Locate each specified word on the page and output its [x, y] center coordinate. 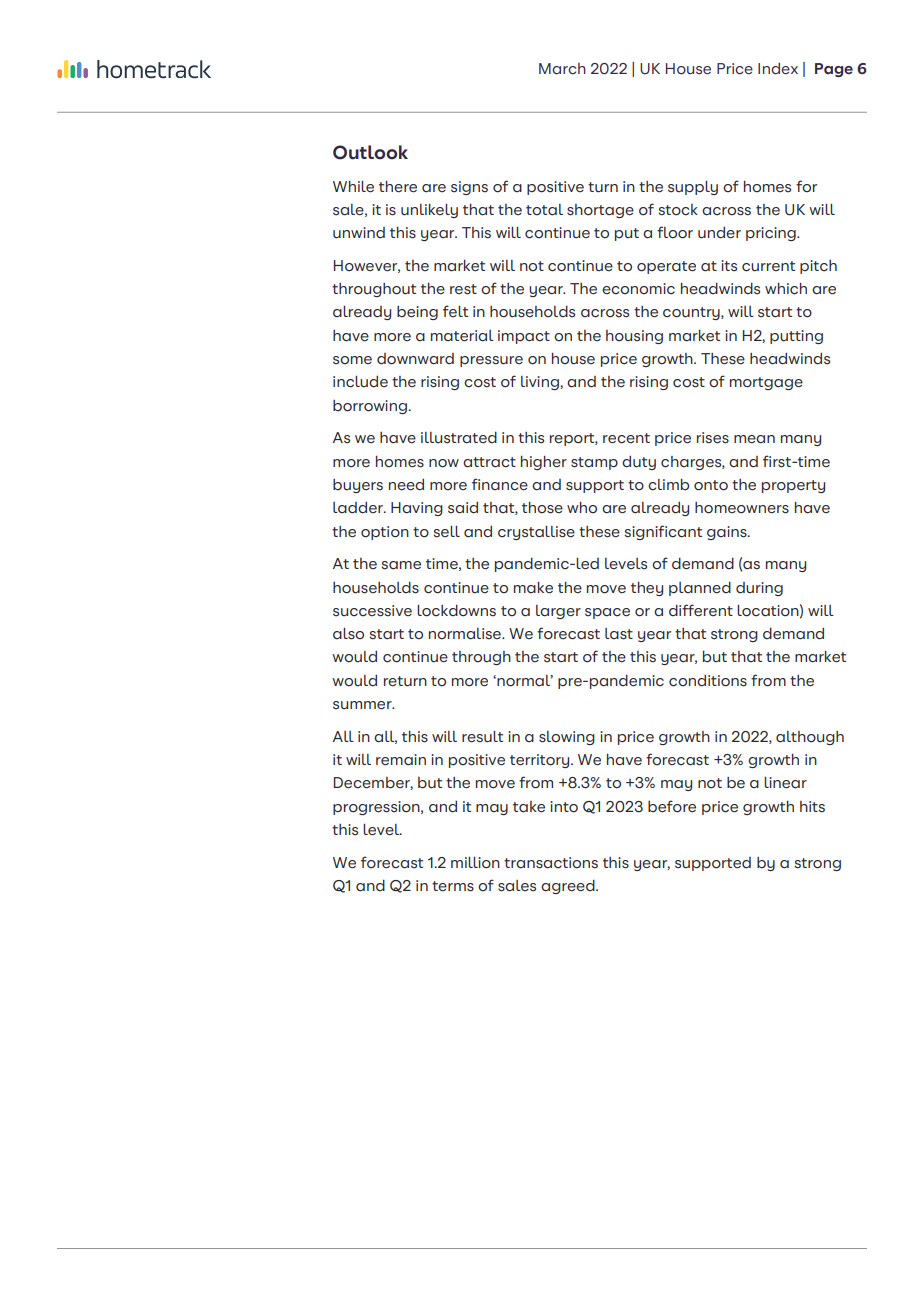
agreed [569, 887]
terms [453, 886]
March [562, 69]
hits [812, 807]
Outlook [370, 152]
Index [778, 69]
